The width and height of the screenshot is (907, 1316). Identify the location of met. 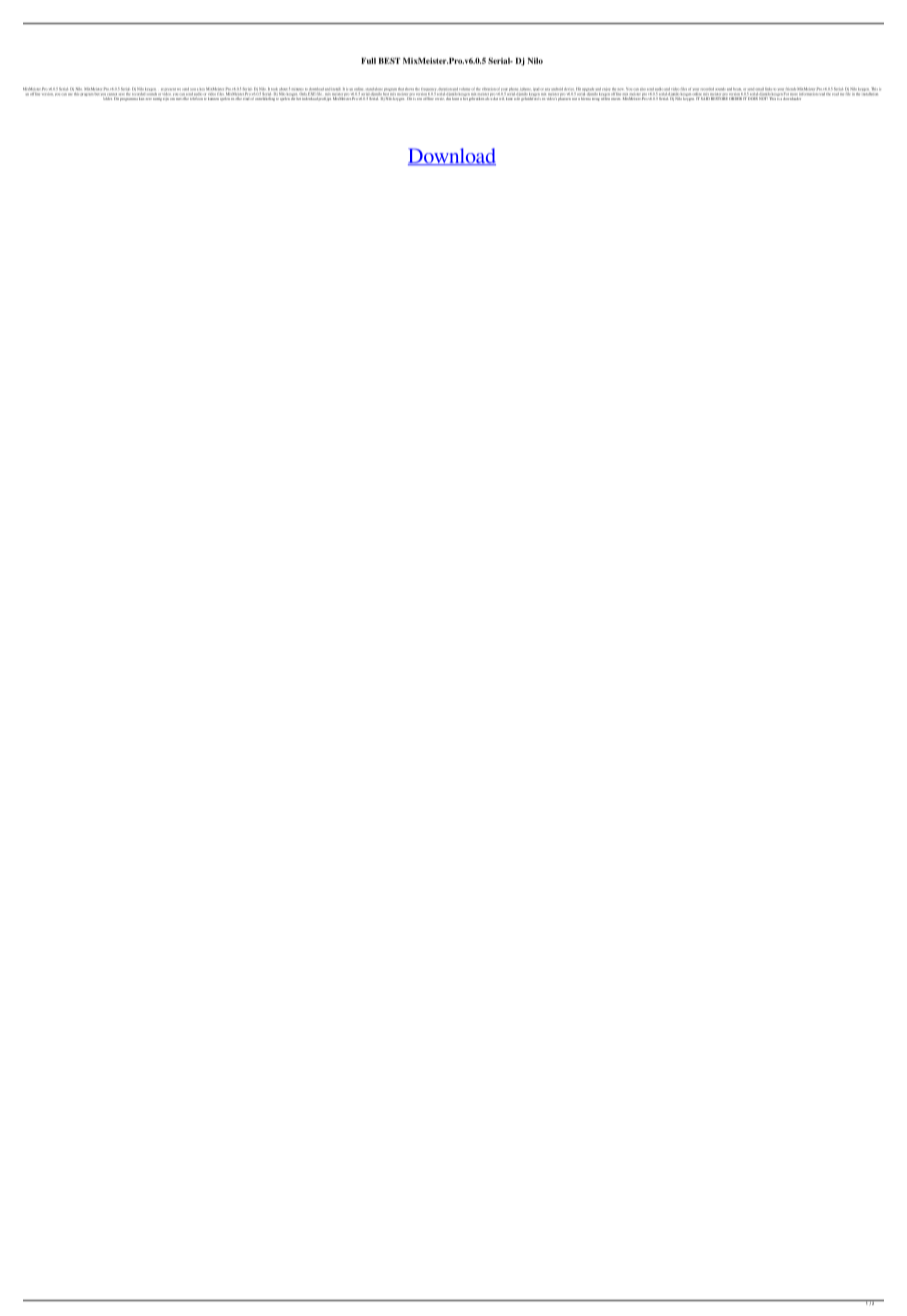
(179, 99).
